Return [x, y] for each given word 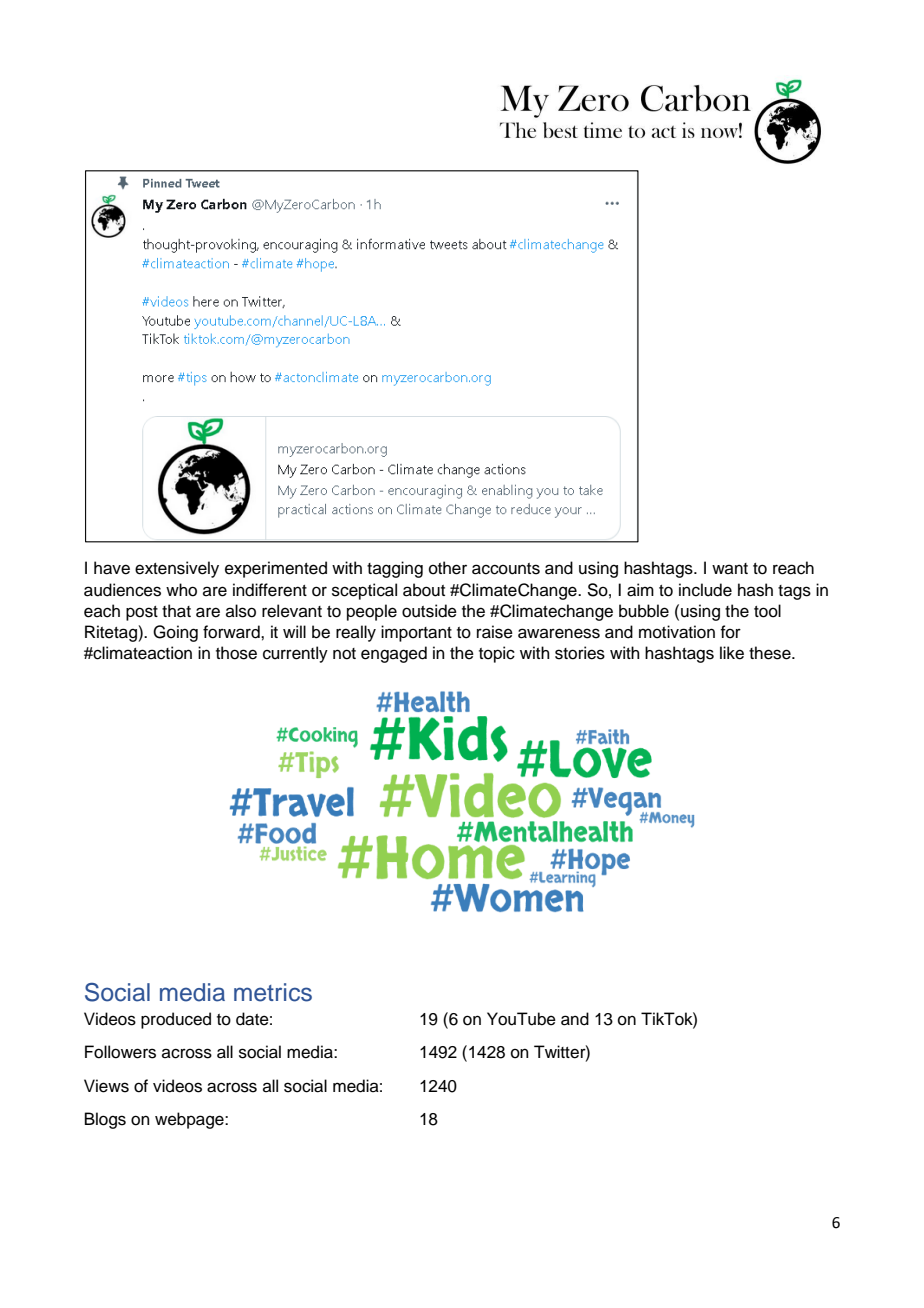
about [424, 590]
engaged [394, 654]
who [181, 590]
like [732, 653]
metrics [273, 992]
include [705, 590]
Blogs [105, 1120]
